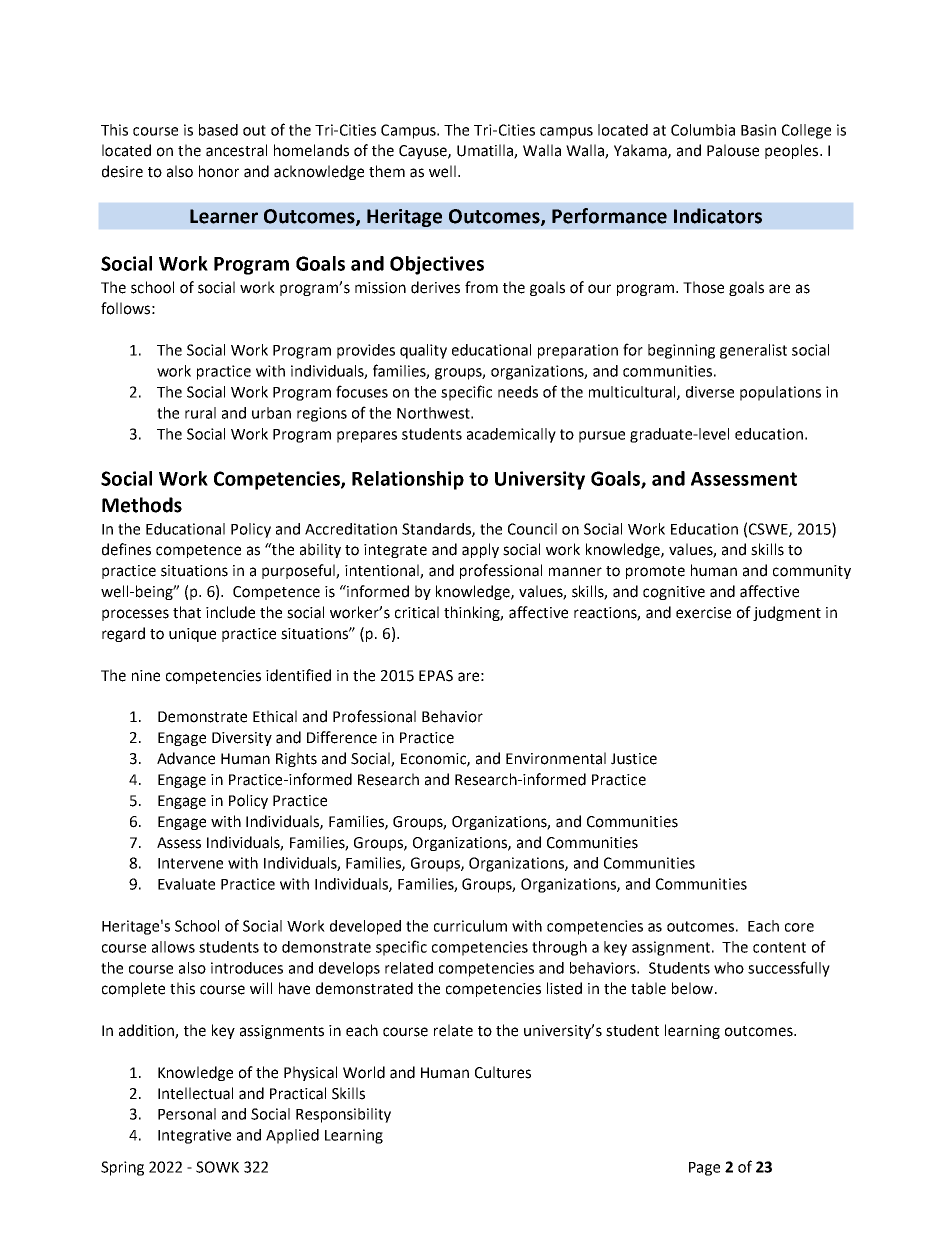 The width and height of the page is (952, 1233). What do you see at coordinates (703, 130) in the page?
I see `Columbia` at bounding box center [703, 130].
